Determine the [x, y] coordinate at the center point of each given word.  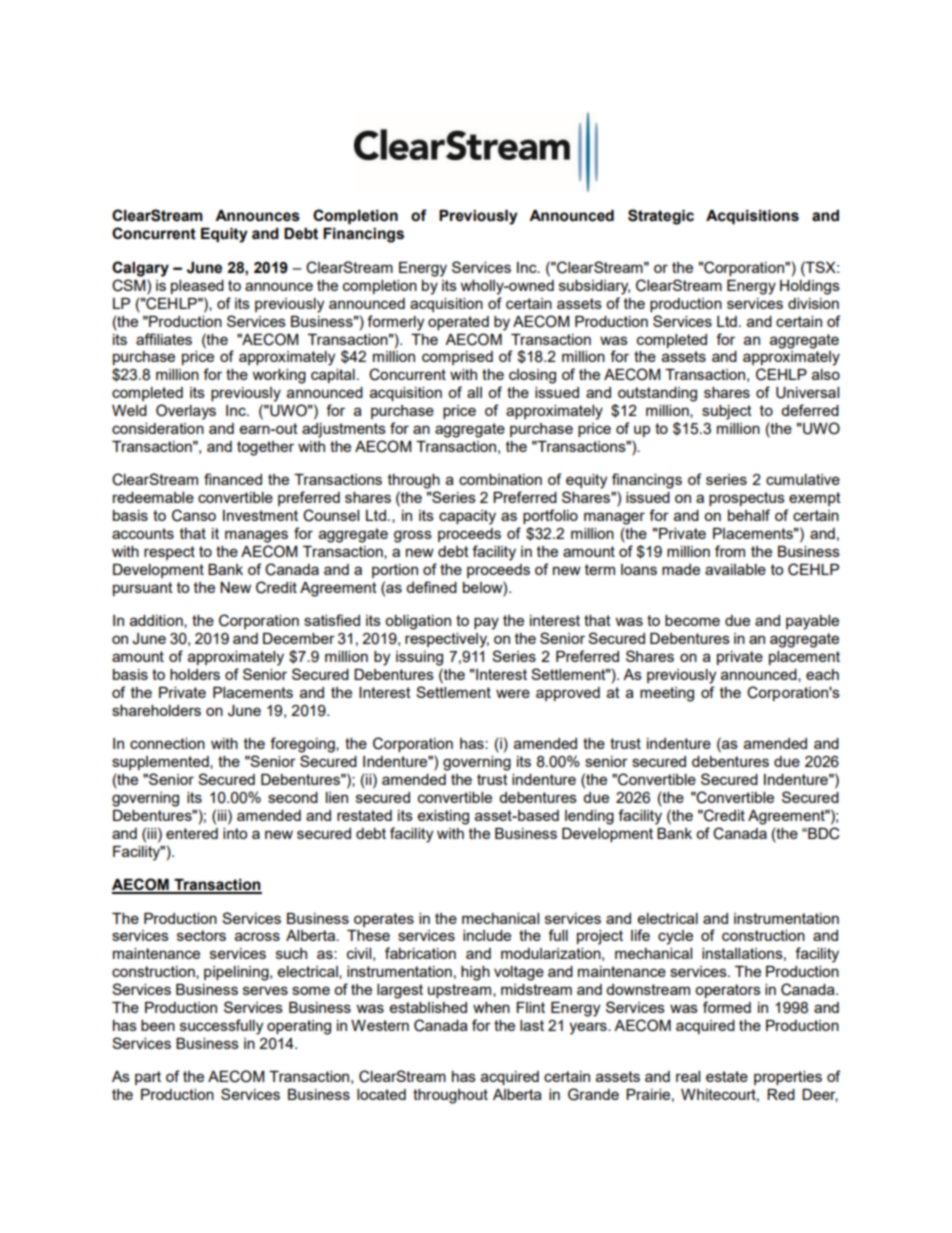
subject [727, 412]
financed [233, 479]
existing [443, 817]
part [148, 1078]
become [692, 620]
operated [458, 323]
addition [157, 621]
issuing [419, 658]
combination [500, 479]
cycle [675, 937]
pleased [197, 287]
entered [192, 833]
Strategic [661, 217]
